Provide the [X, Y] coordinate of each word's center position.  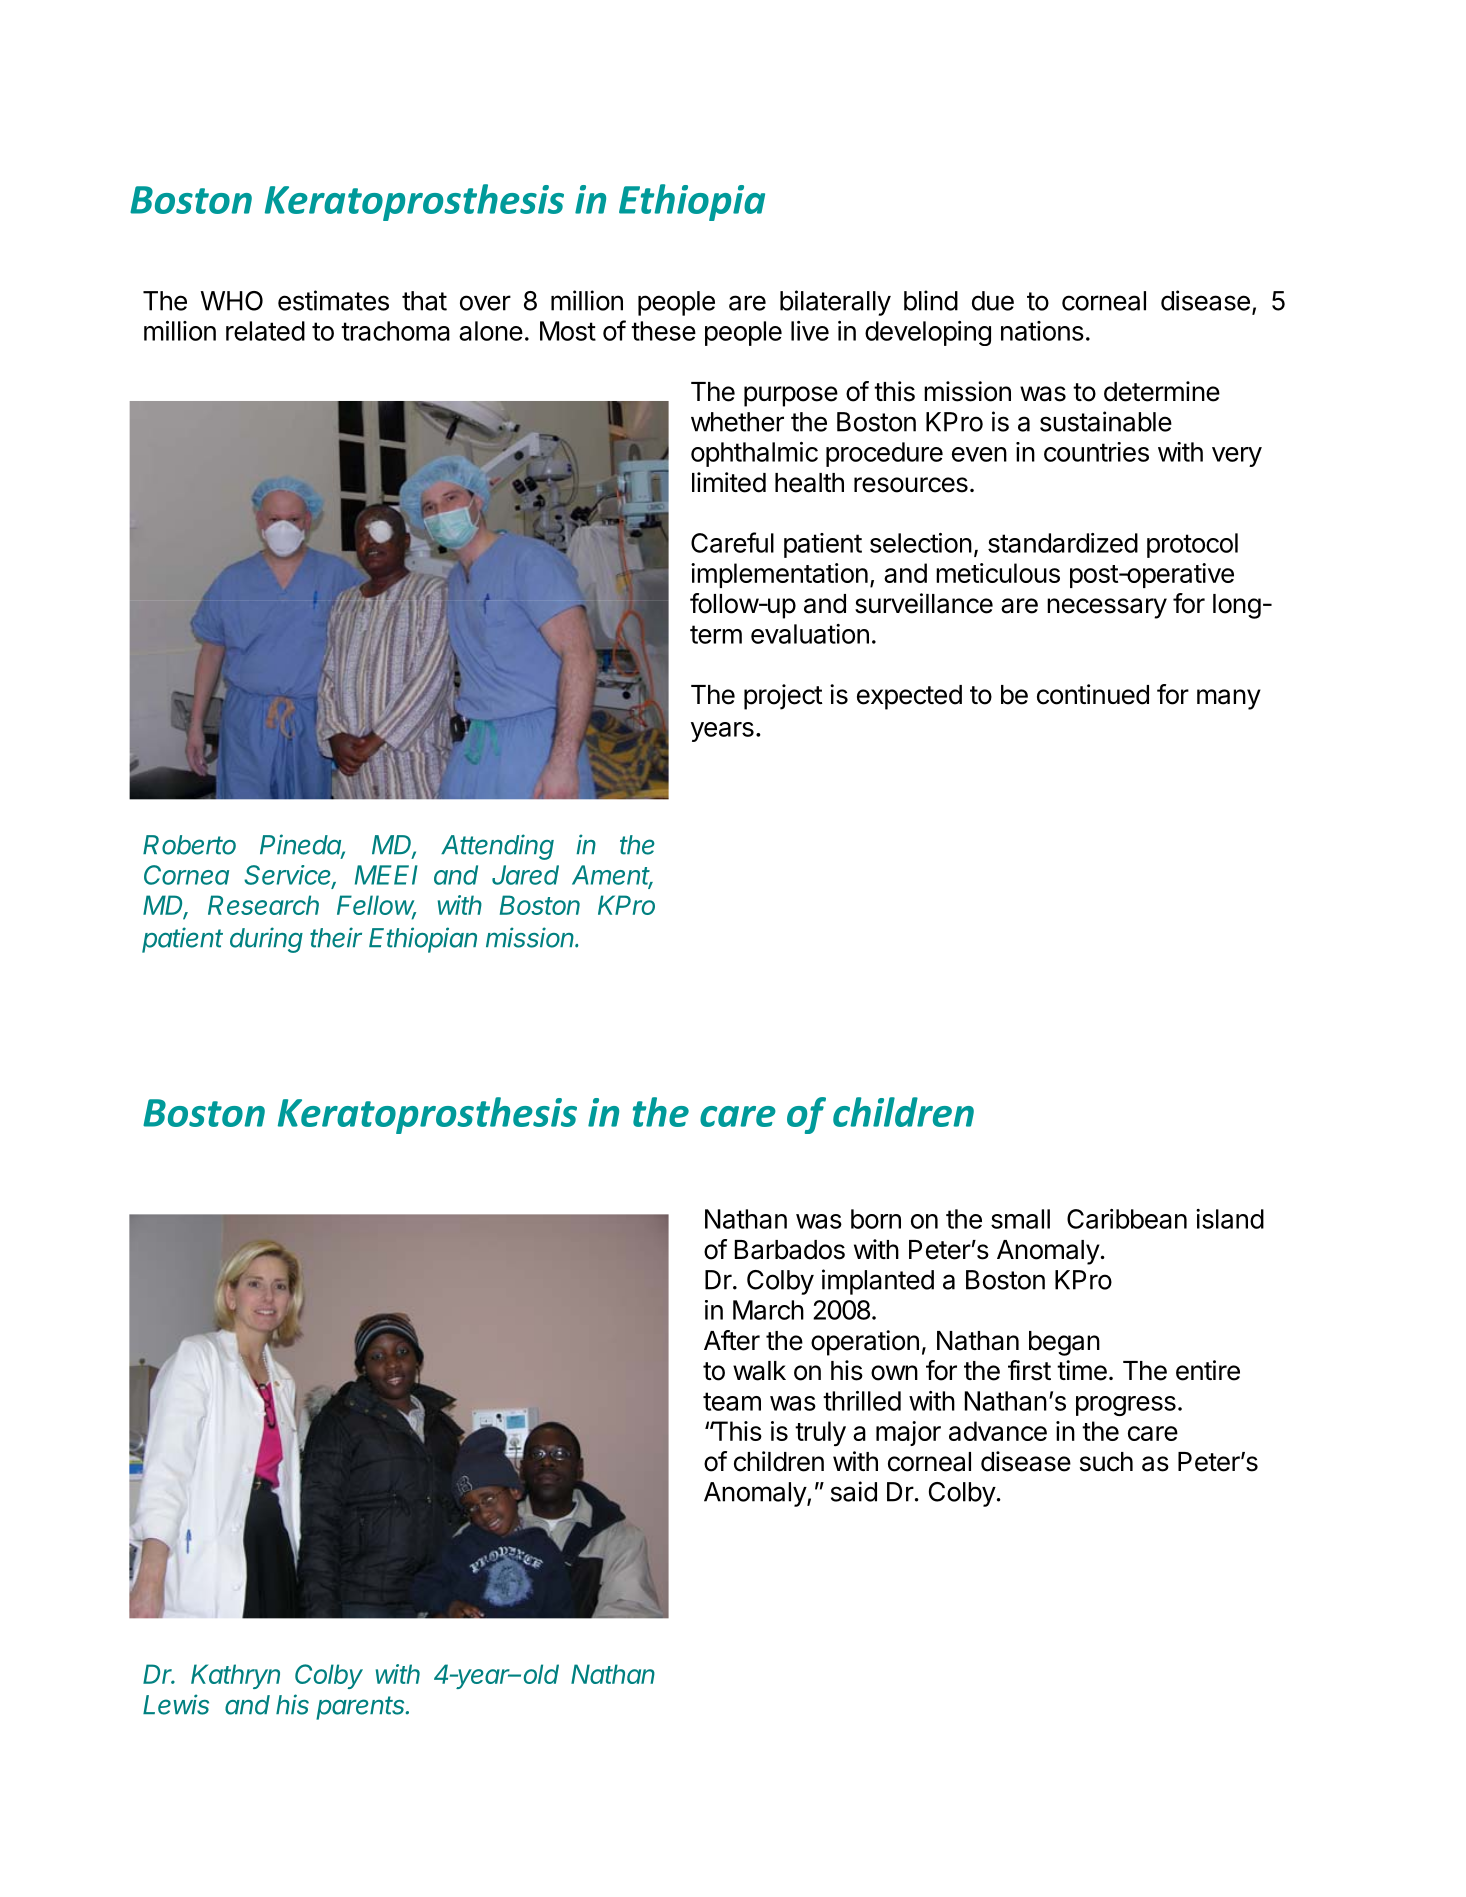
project [783, 697]
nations [1042, 331]
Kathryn [235, 1676]
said [854, 1491]
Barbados [790, 1250]
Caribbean [1127, 1219]
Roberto [189, 845]
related [265, 331]
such [1106, 1462]
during [266, 940]
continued [1093, 694]
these [663, 331]
